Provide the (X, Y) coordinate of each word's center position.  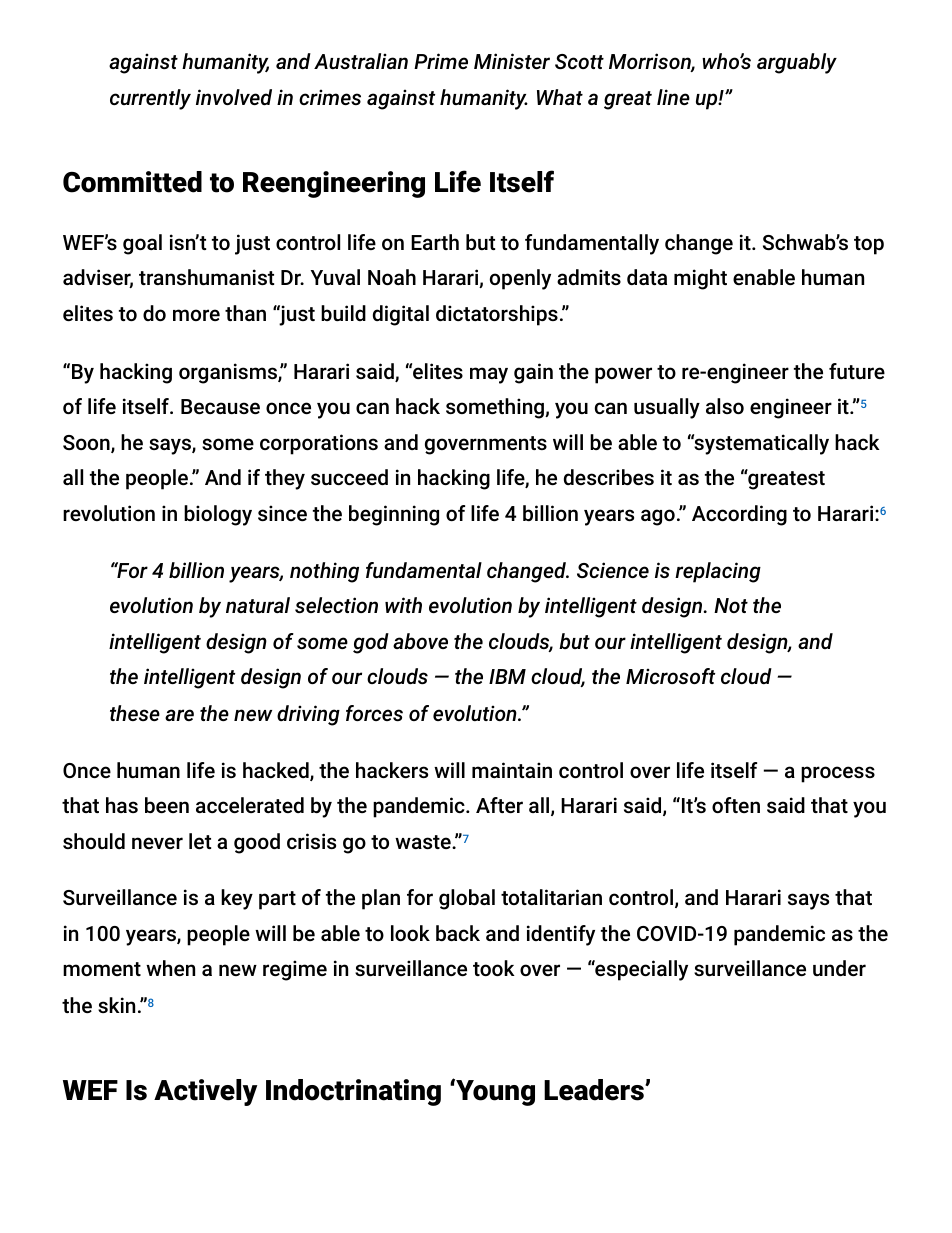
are (179, 715)
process (838, 774)
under (839, 968)
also (725, 406)
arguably (797, 63)
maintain (512, 770)
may (489, 375)
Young (494, 1092)
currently (150, 99)
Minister (512, 61)
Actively (205, 1092)
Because (220, 406)
